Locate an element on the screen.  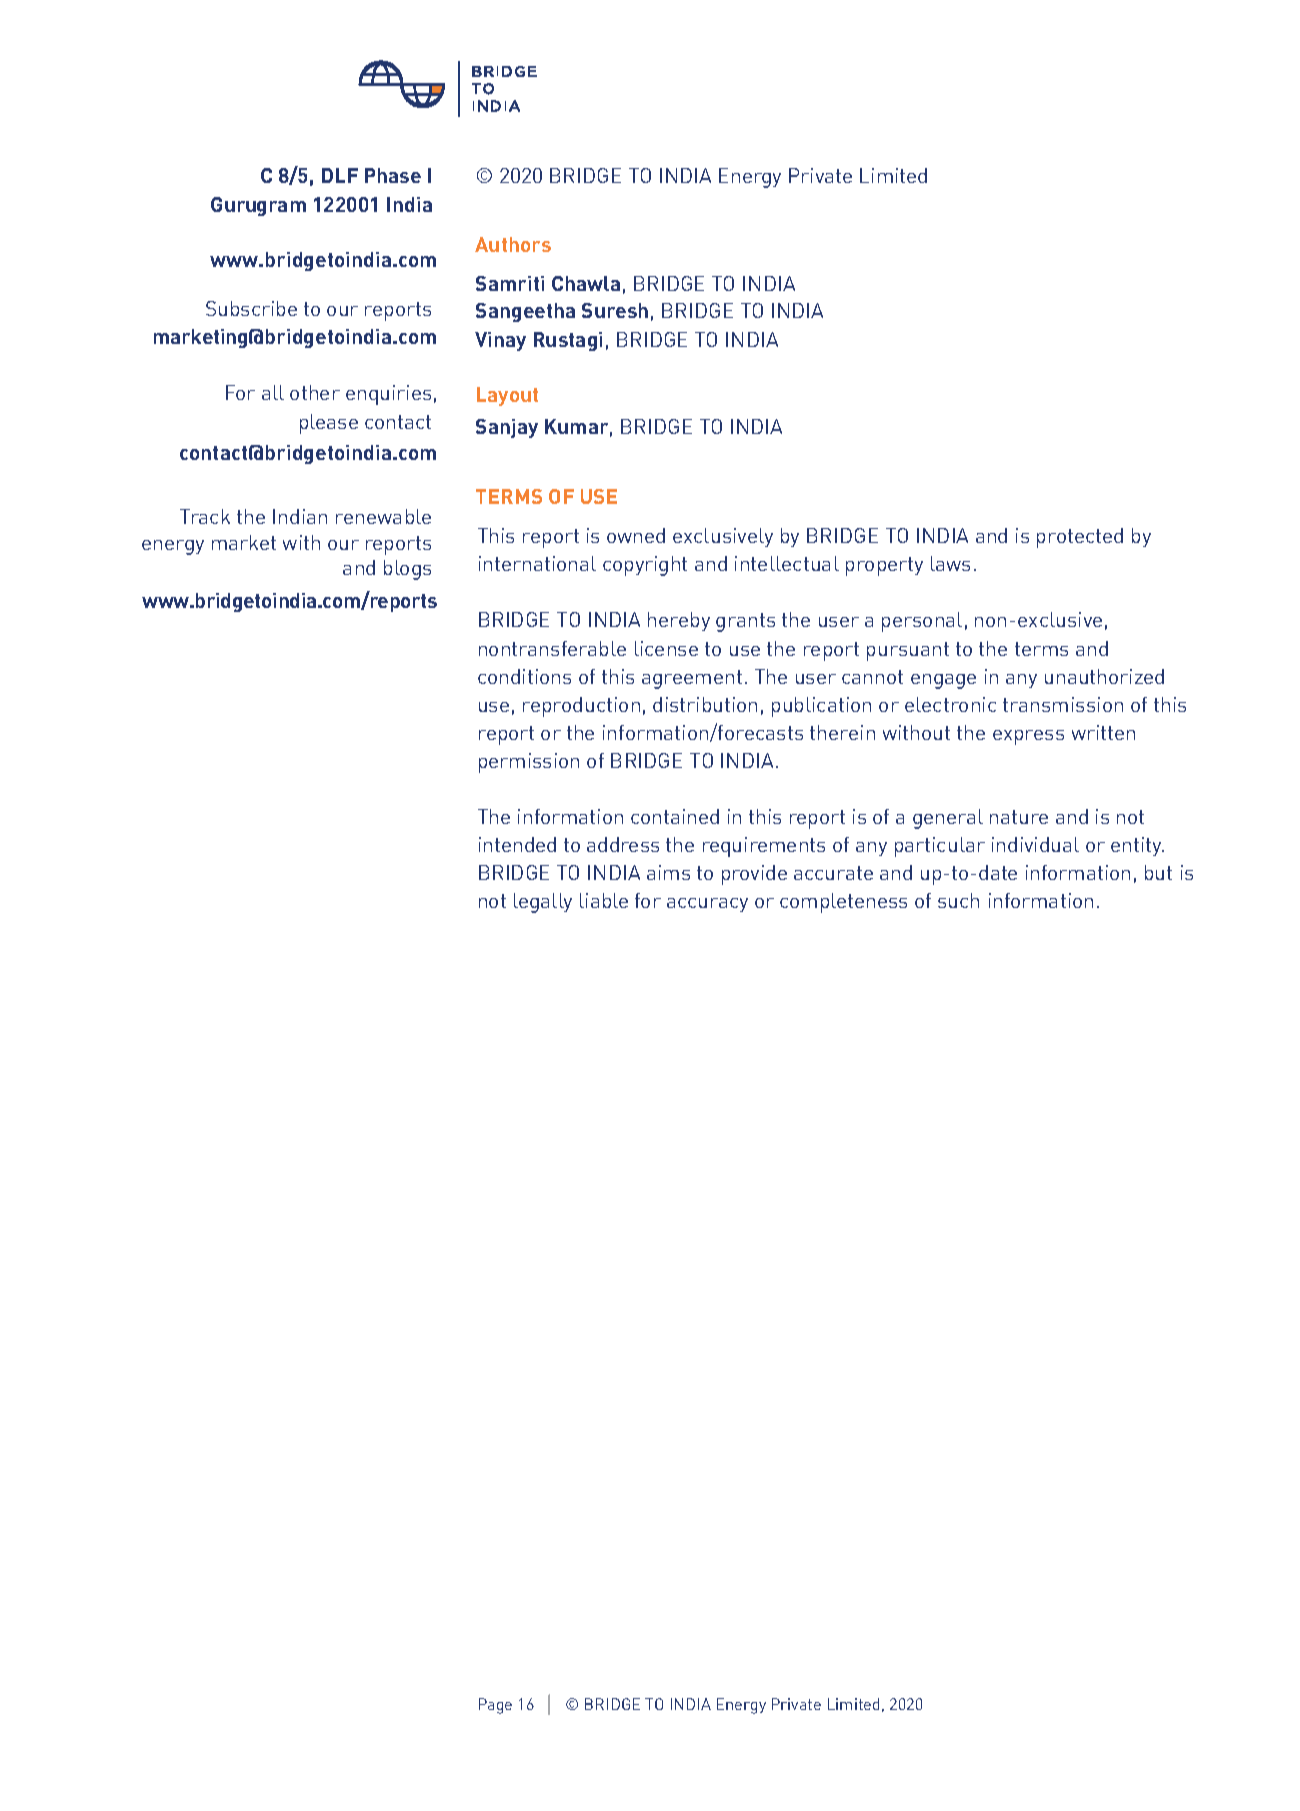
DLF is located at coordinates (340, 175).
